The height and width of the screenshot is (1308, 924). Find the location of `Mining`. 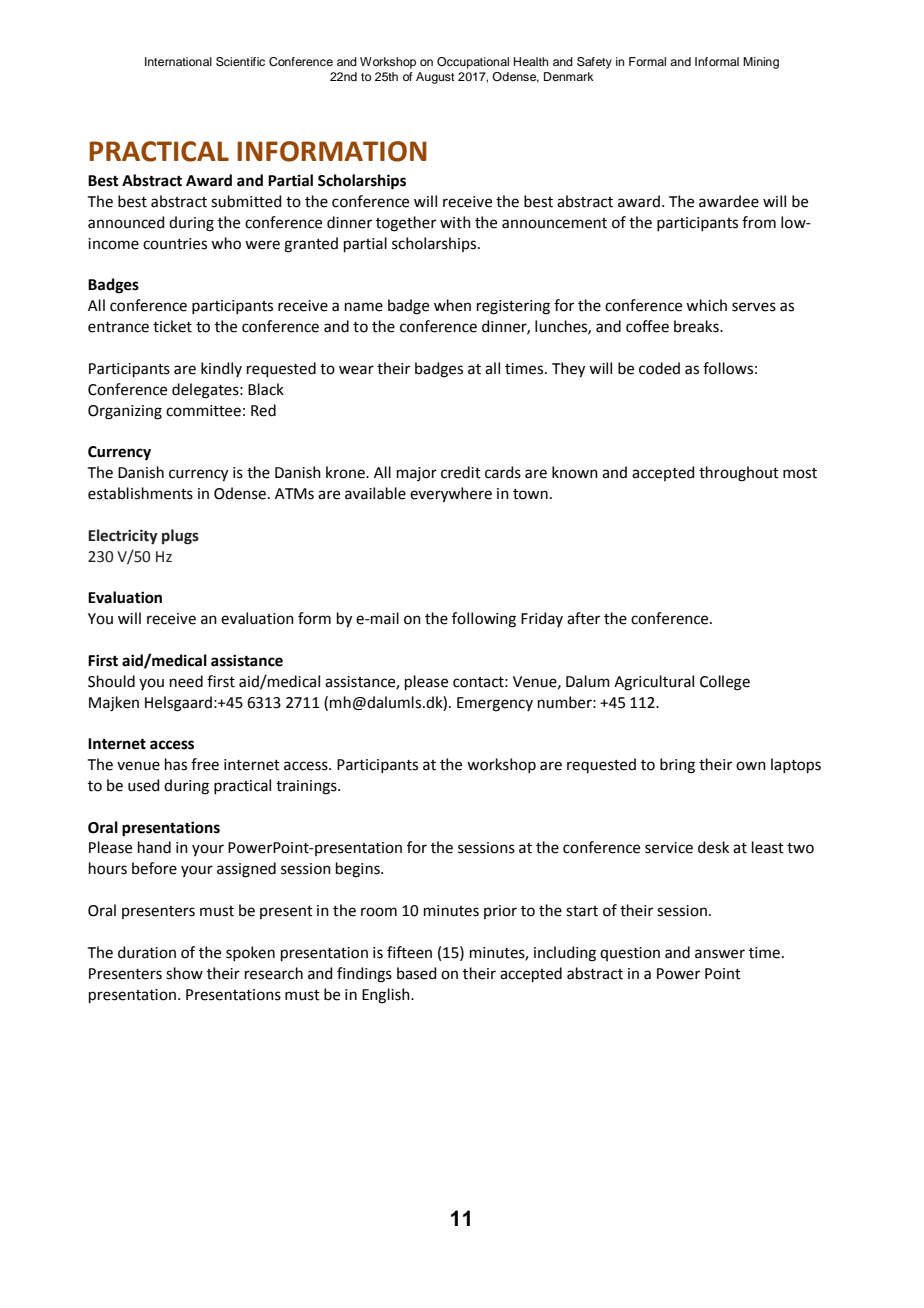

Mining is located at coordinates (761, 63).
